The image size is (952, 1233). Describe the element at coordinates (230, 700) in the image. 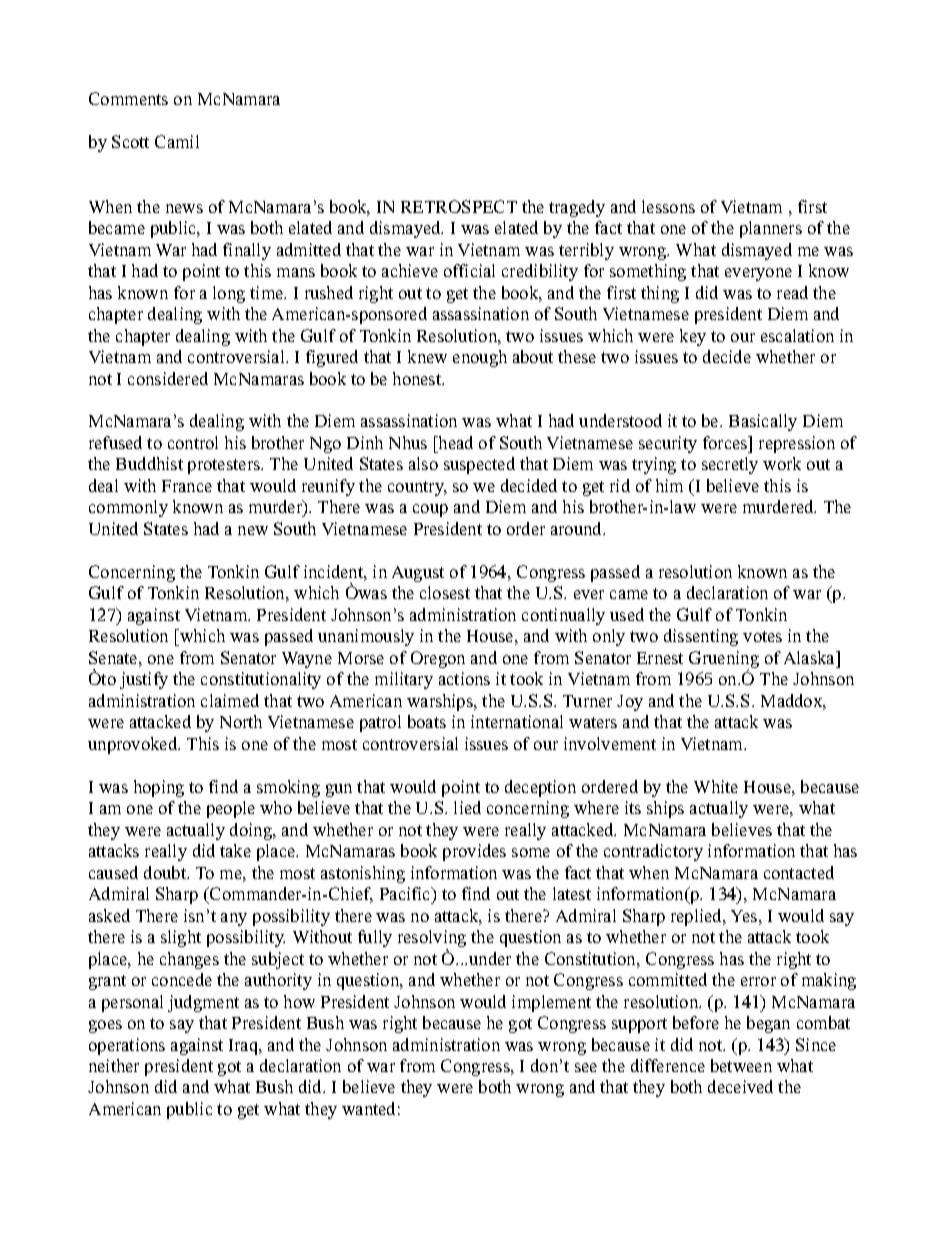

I see `claimed` at that location.
